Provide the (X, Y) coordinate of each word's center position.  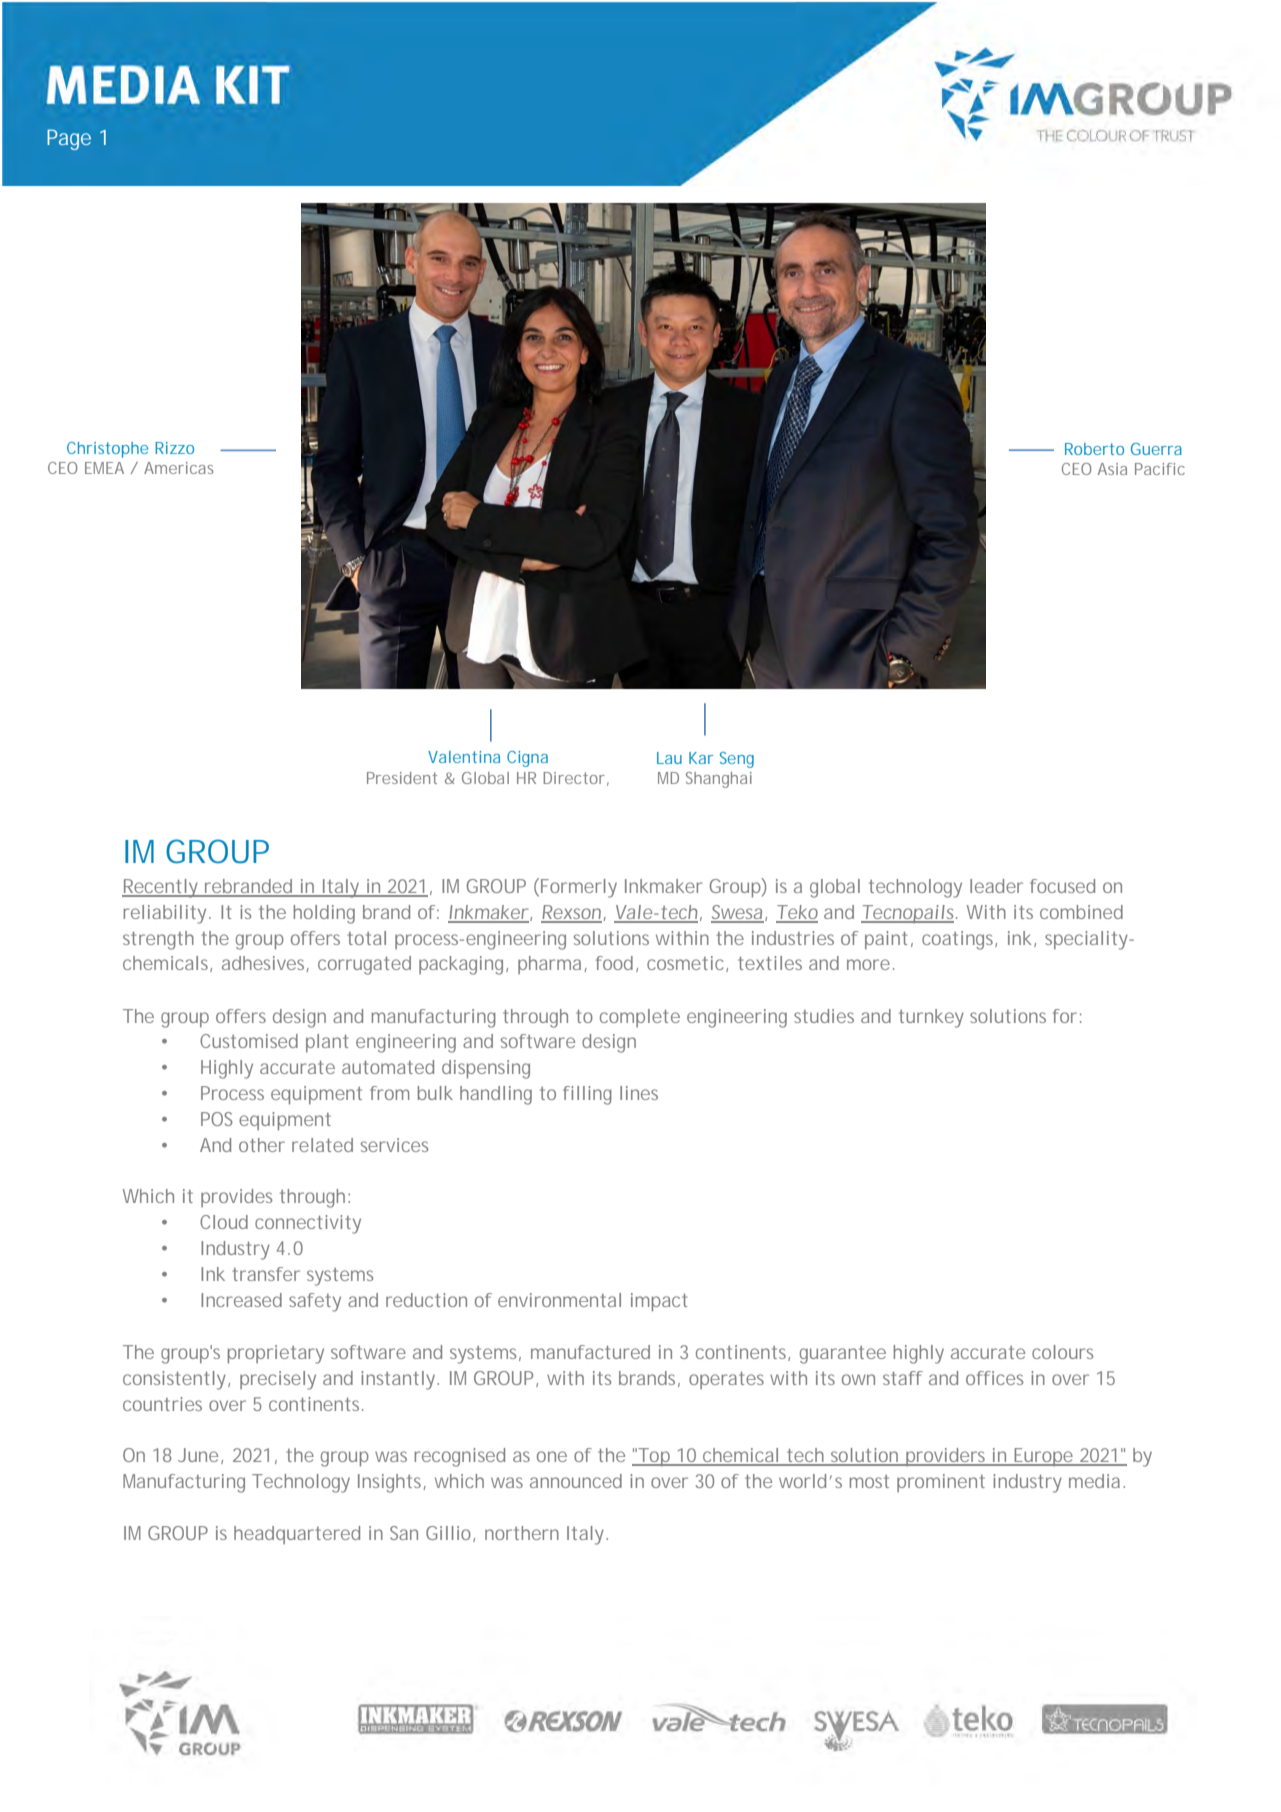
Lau (669, 758)
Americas (178, 468)
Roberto (1094, 449)
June (198, 1455)
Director (574, 778)
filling (587, 1095)
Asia (1112, 469)
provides (236, 1198)
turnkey (931, 1018)
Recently (160, 888)
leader (996, 886)
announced (576, 1481)
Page (69, 139)
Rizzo (174, 448)
